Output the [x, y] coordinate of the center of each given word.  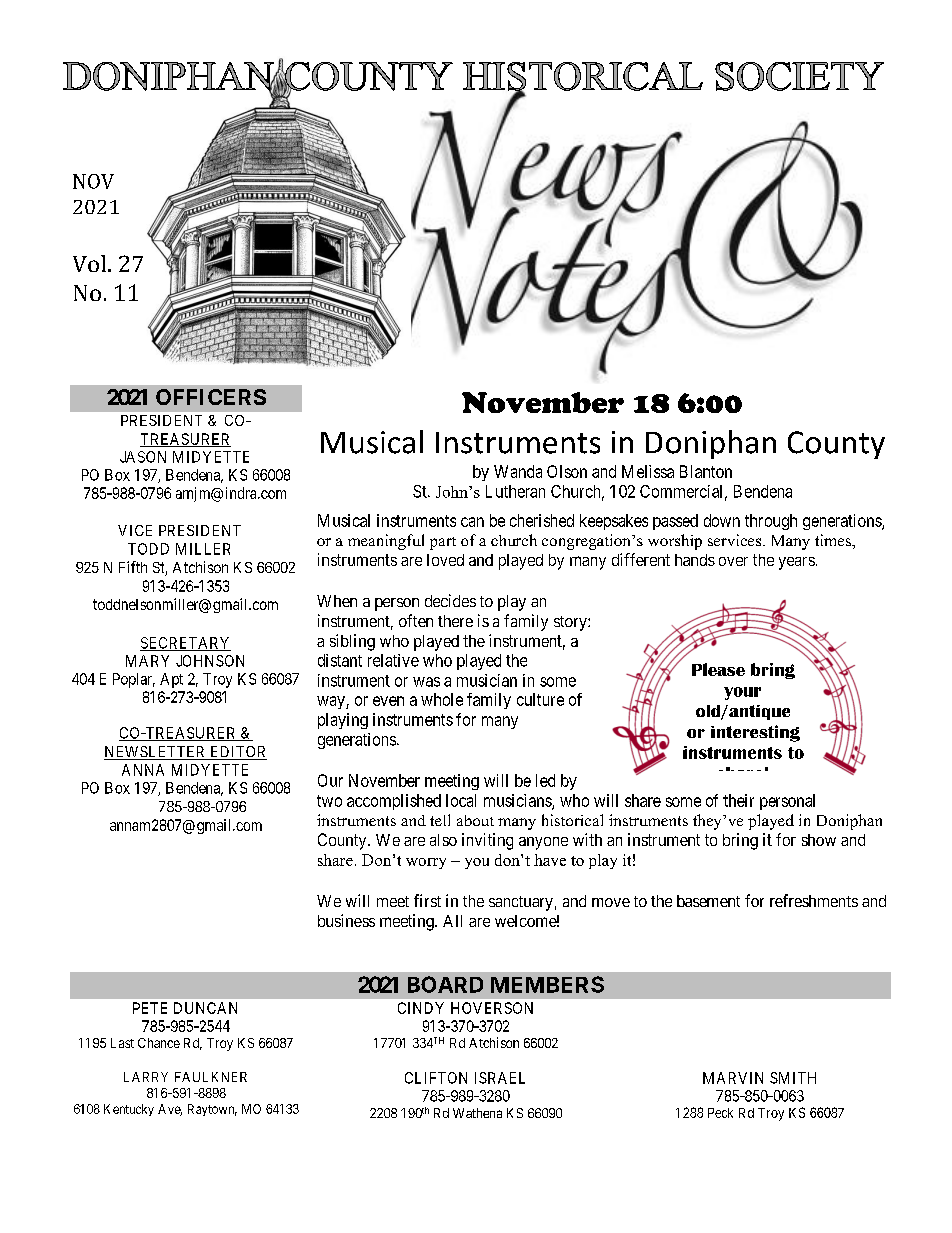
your [742, 693]
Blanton [706, 471]
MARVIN [733, 1078]
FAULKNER [211, 1077]
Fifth [133, 567]
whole [442, 699]
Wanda [518, 471]
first [427, 900]
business [346, 920]
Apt [171, 680]
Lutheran [515, 491]
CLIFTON [436, 1078]
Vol [91, 263]
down [722, 520]
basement [708, 901]
